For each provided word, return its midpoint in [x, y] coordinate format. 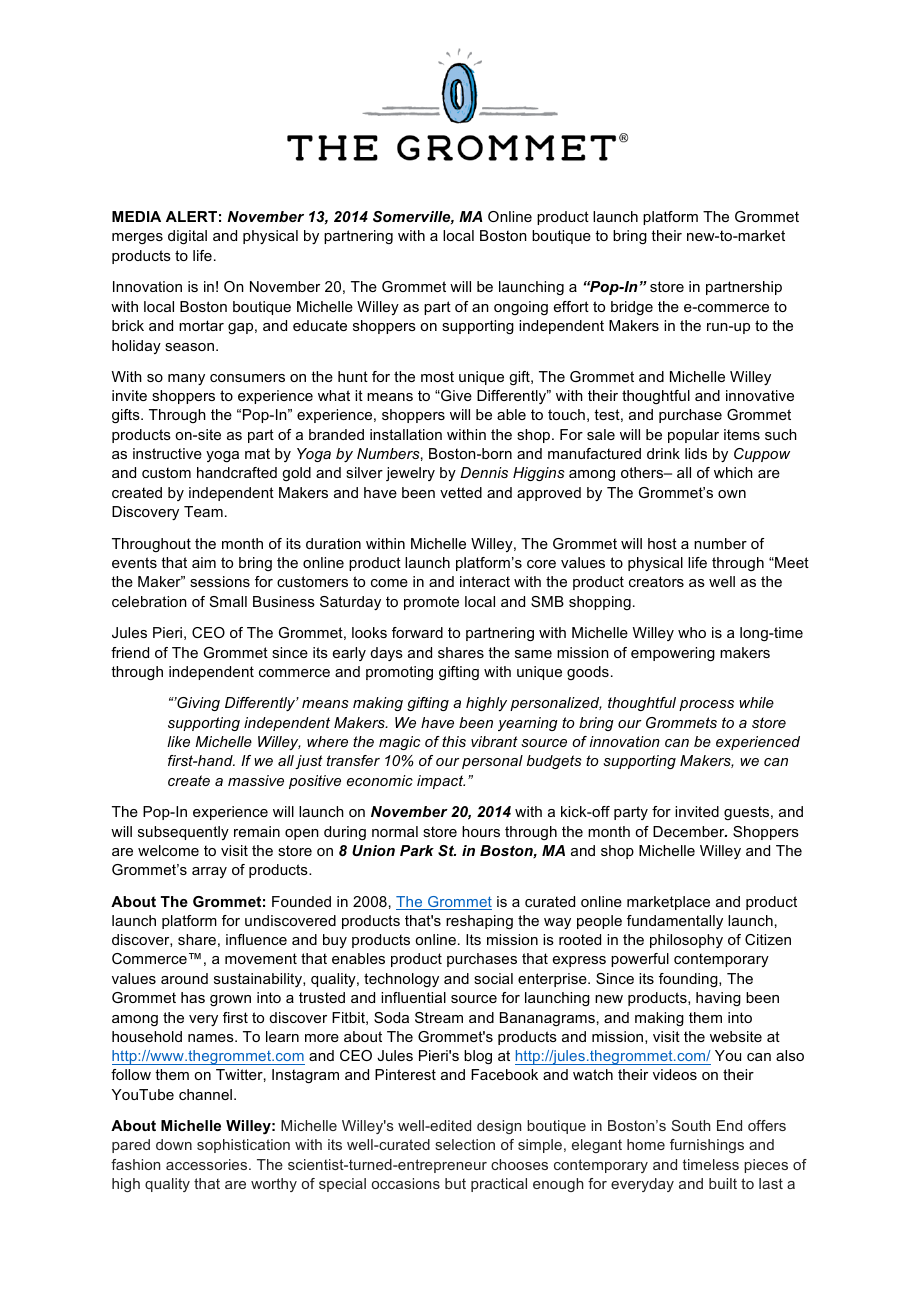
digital [187, 237]
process [706, 705]
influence [256, 939]
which [733, 472]
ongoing [521, 308]
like [178, 741]
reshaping [479, 922]
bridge [632, 308]
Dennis [484, 472]
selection [465, 1144]
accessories [208, 1164]
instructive [167, 453]
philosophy [686, 941]
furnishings [707, 1146]
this [454, 741]
